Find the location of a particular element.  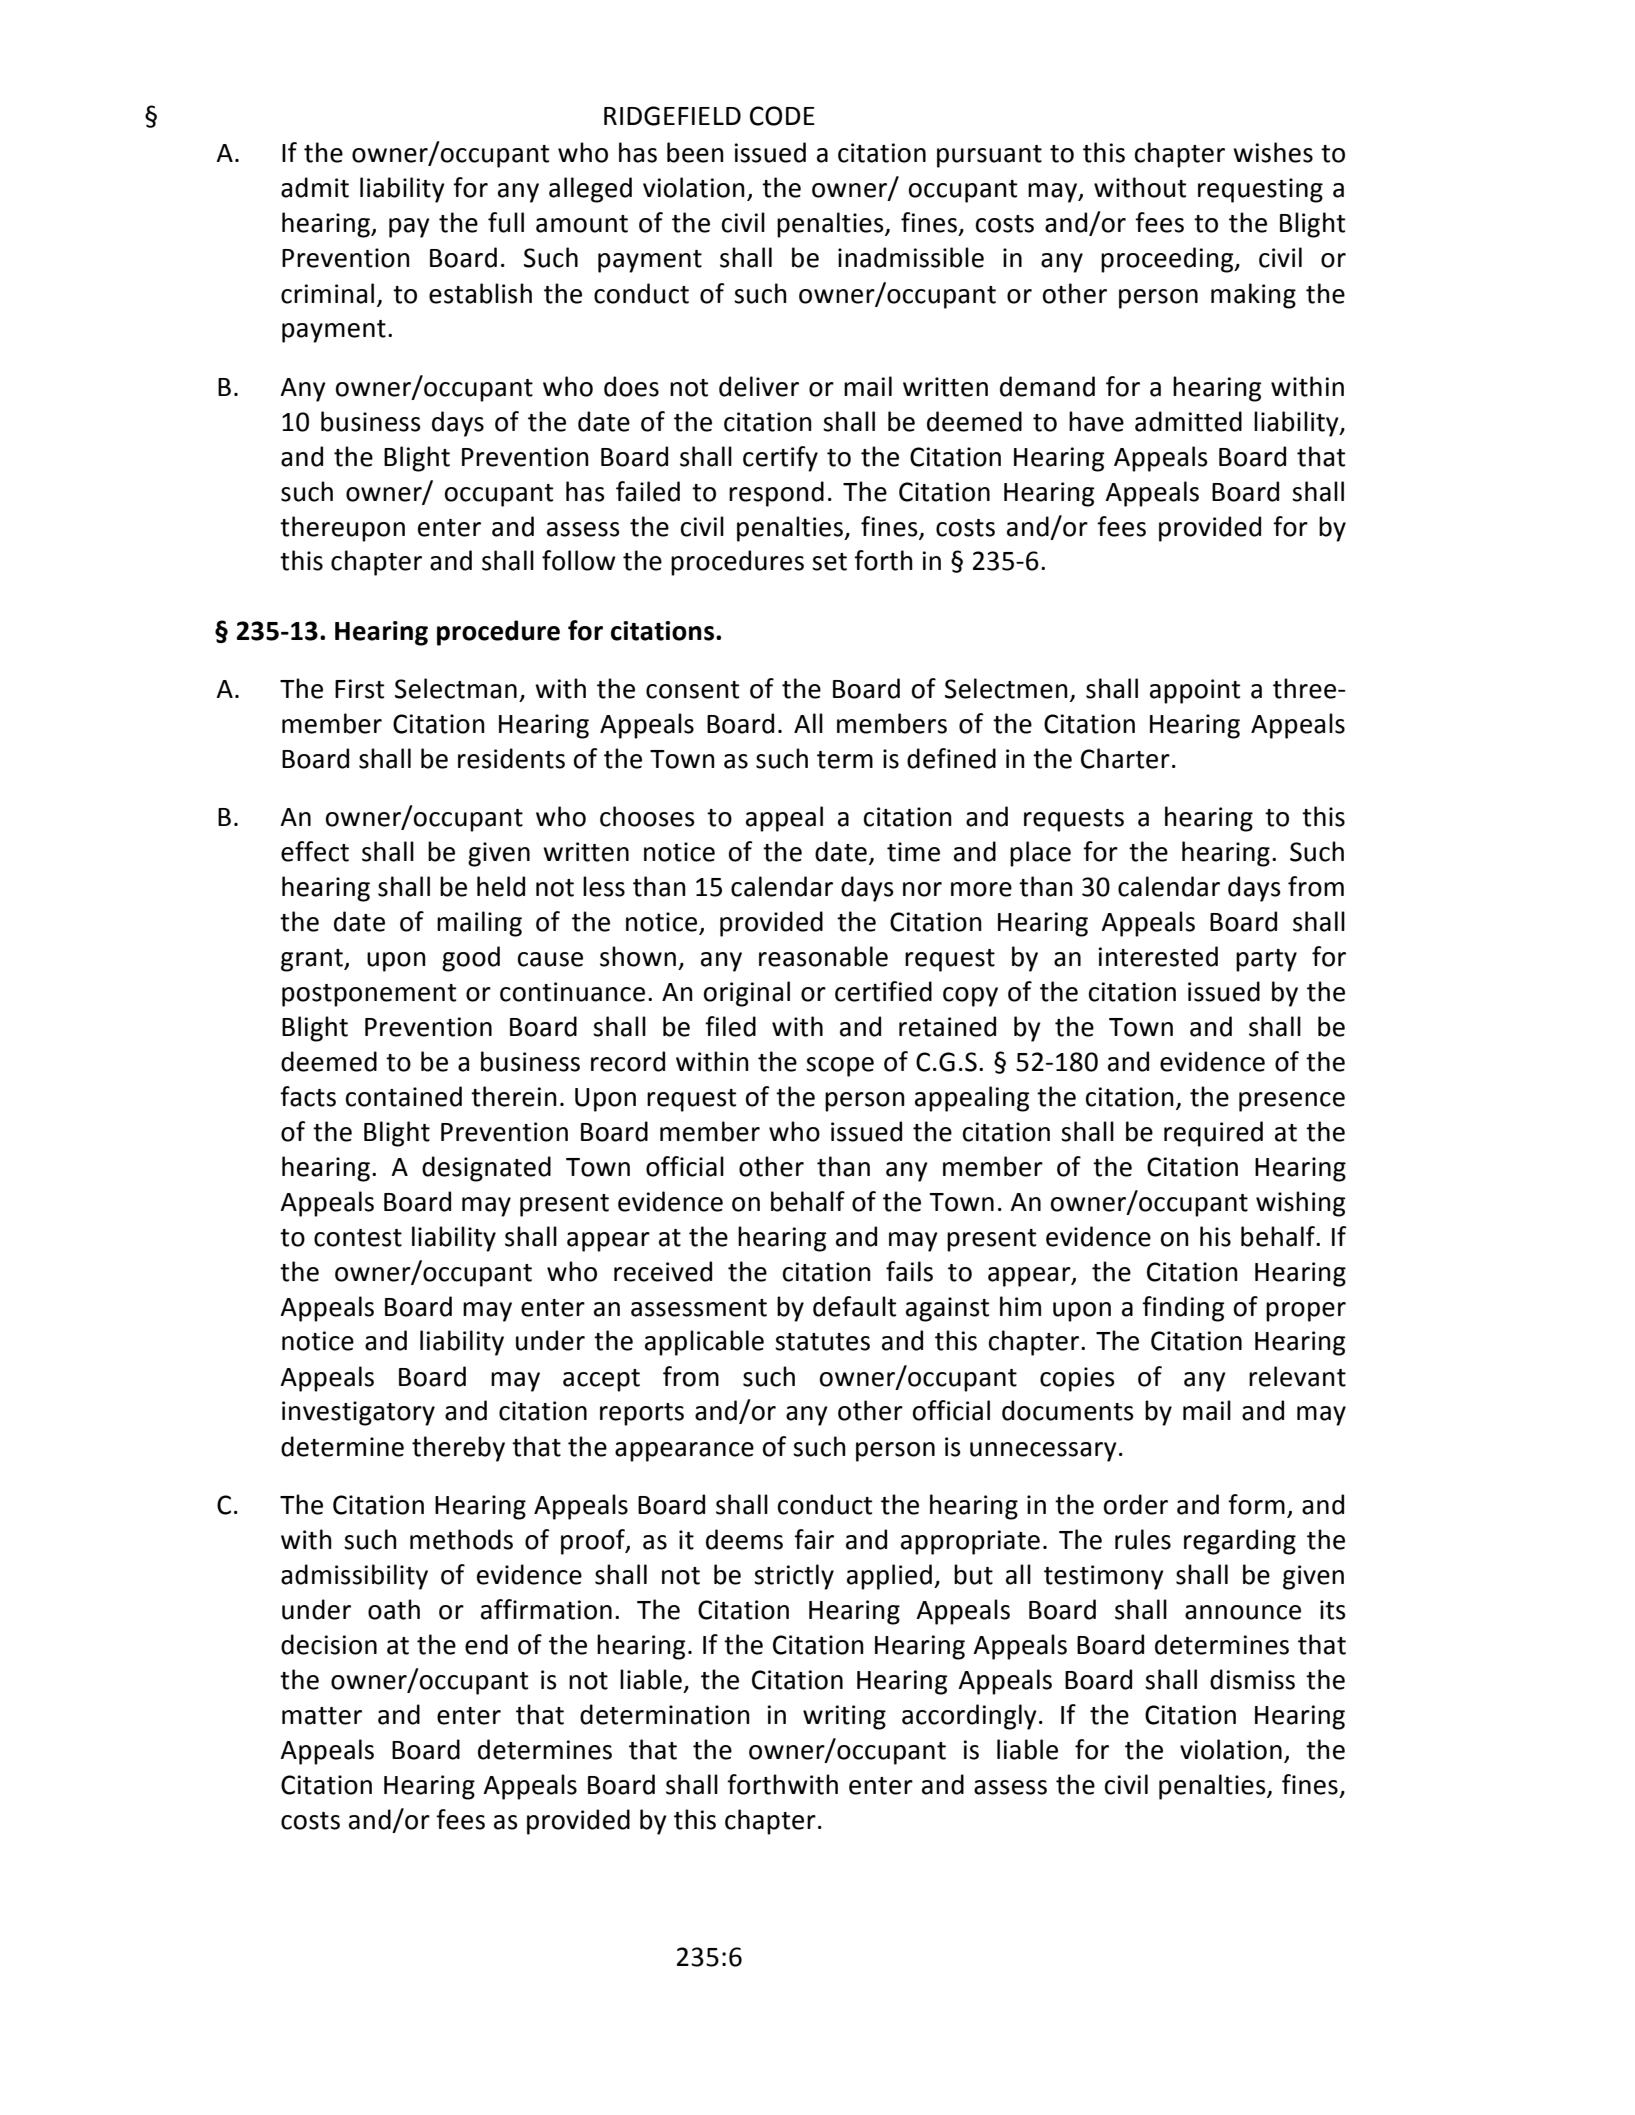

CODE is located at coordinates (782, 116).
